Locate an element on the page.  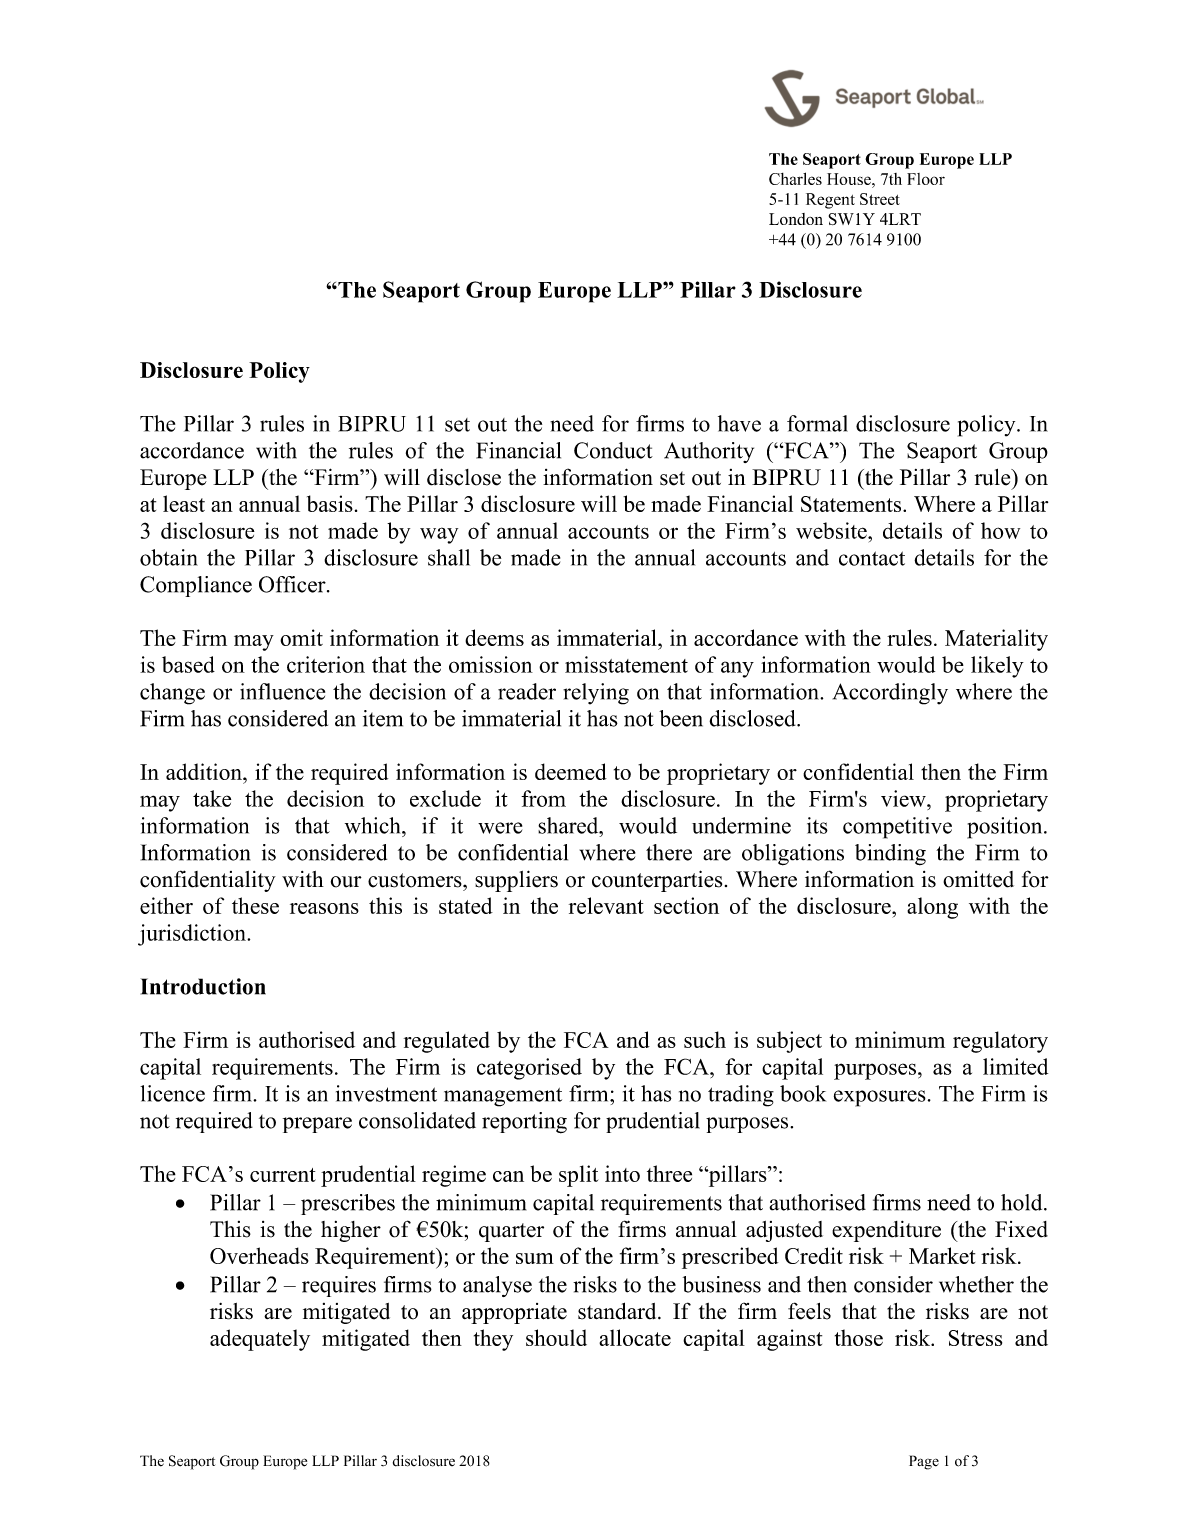
adequately is located at coordinates (260, 1340).
